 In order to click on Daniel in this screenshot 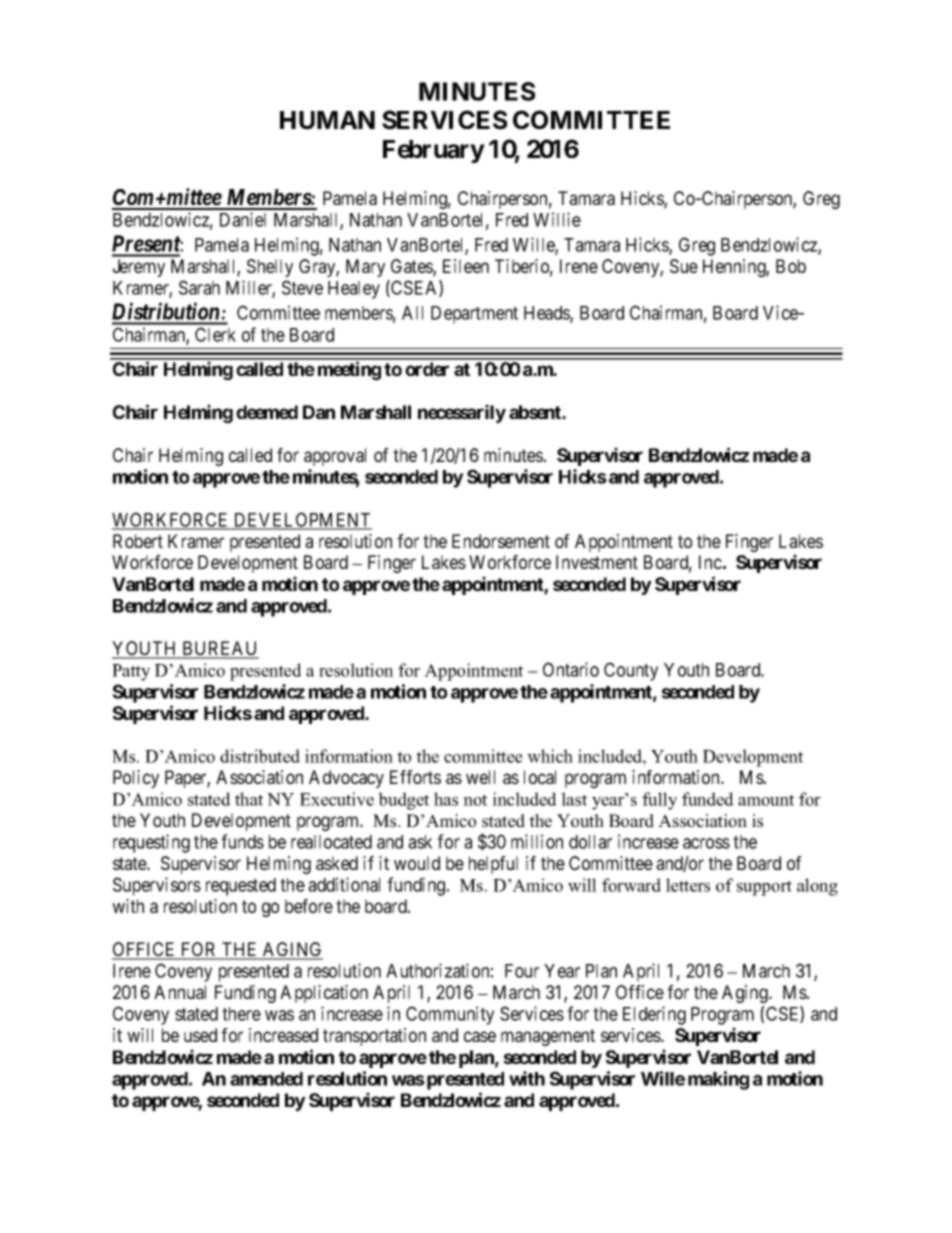, I will do `click(243, 219)`.
